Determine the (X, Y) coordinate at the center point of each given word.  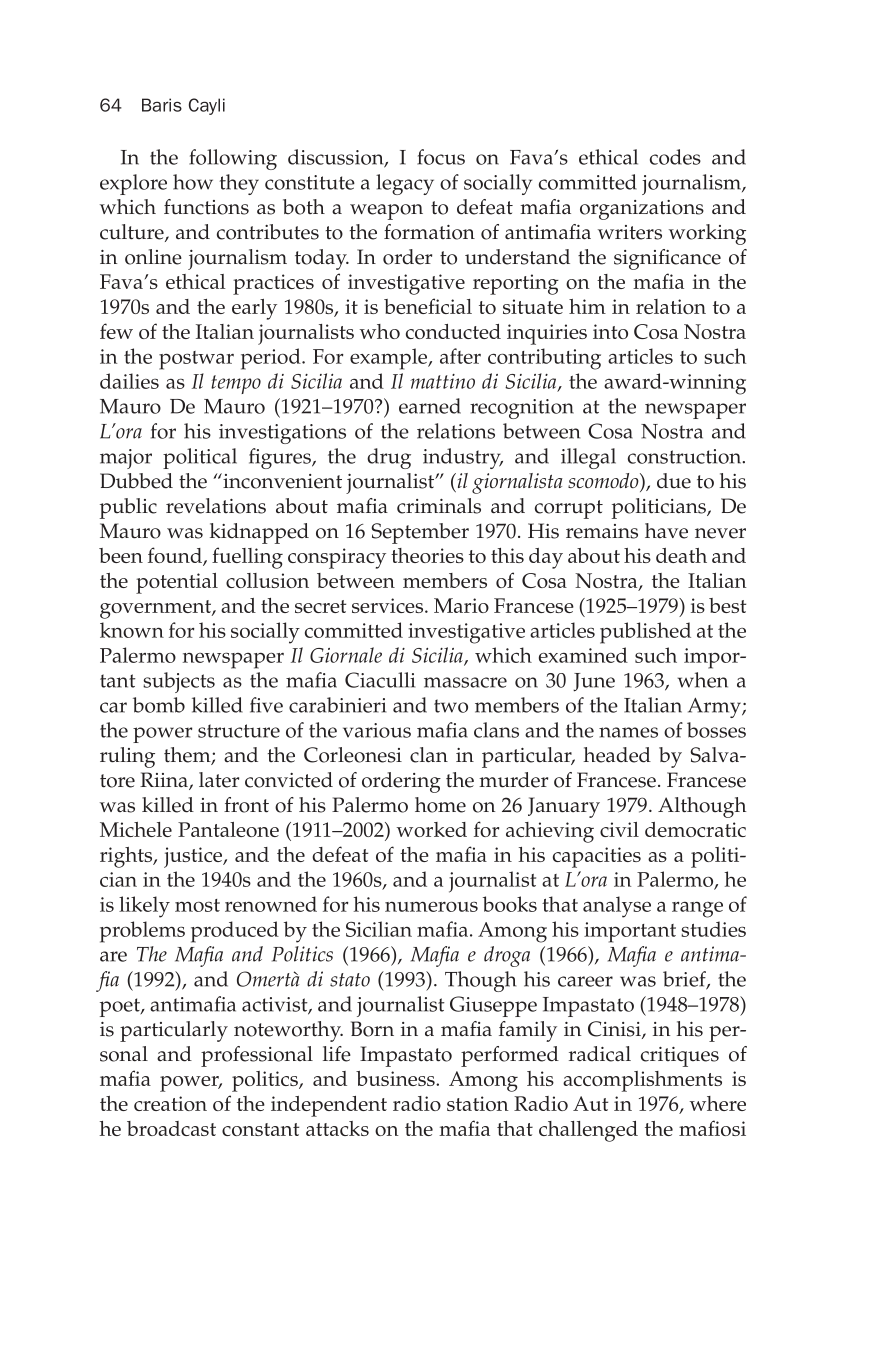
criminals (439, 506)
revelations (216, 506)
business (396, 1078)
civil (619, 829)
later (219, 780)
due (674, 481)
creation (170, 1103)
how (193, 182)
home (440, 805)
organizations (642, 210)
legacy (405, 184)
